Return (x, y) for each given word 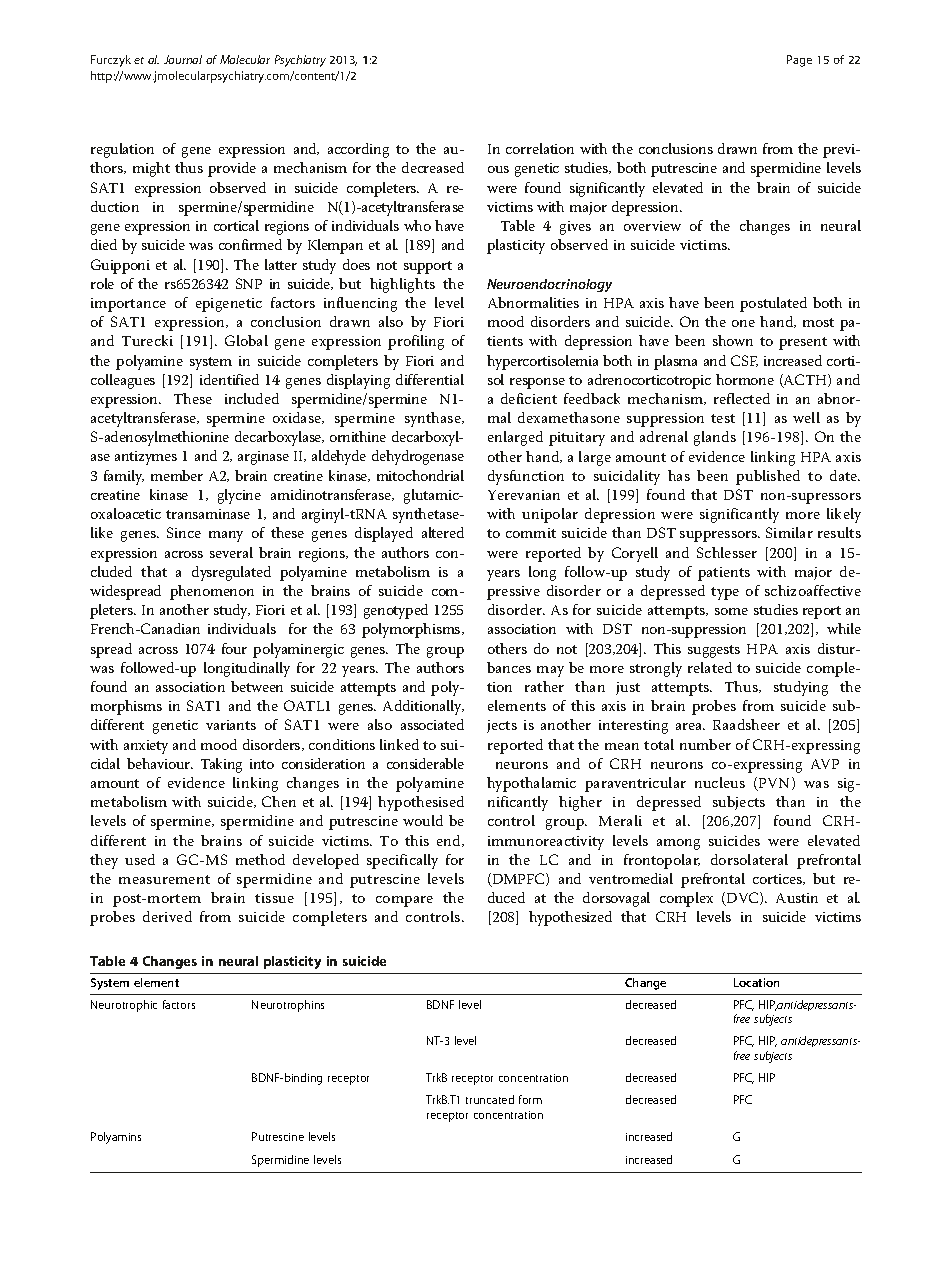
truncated (490, 1099)
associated (432, 724)
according (358, 150)
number (705, 744)
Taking (221, 765)
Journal (183, 59)
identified (229, 379)
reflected (742, 398)
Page (799, 61)
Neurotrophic (124, 1006)
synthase (434, 419)
